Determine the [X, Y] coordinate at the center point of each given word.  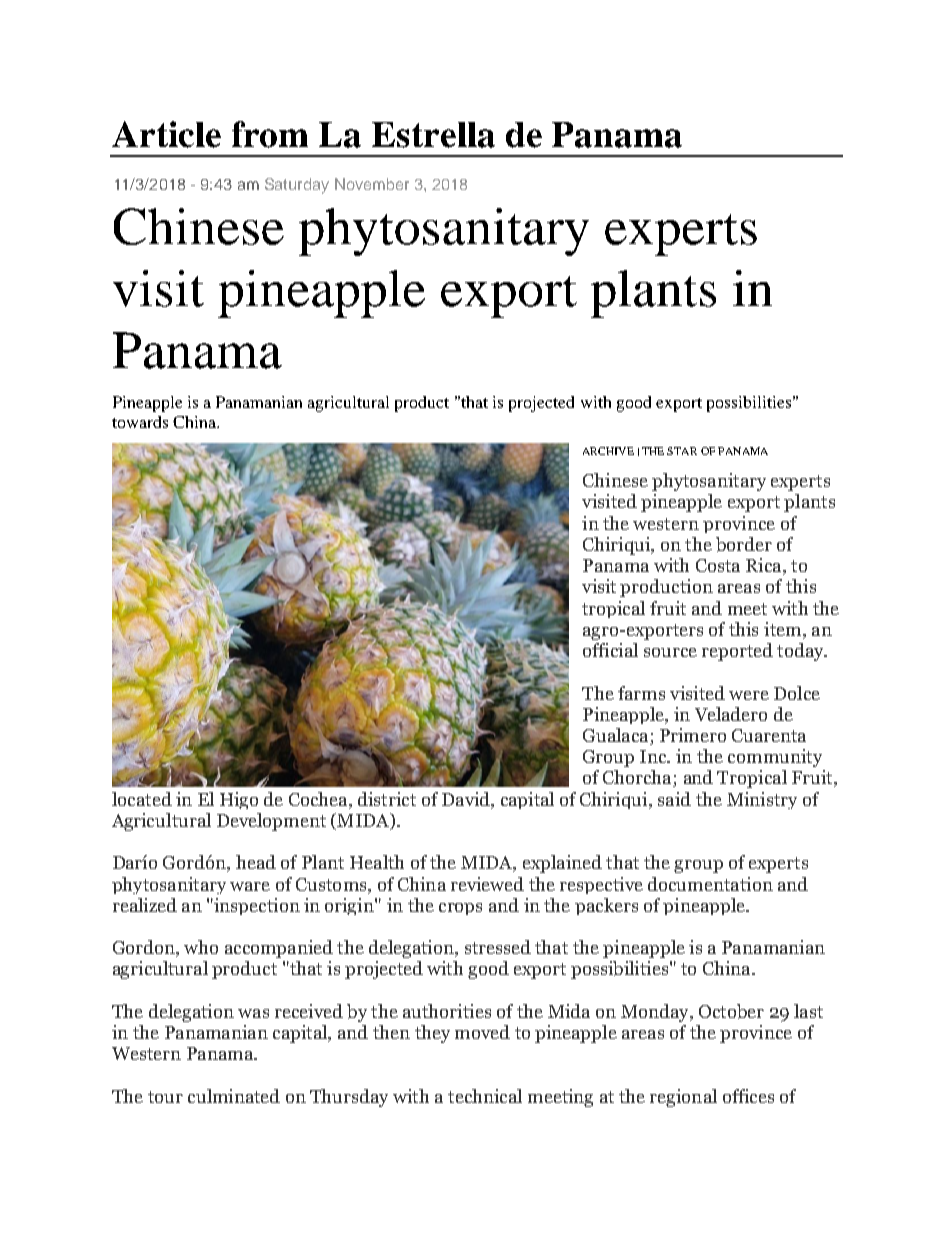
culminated [234, 1096]
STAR [682, 451]
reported [737, 652]
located [142, 799]
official [610, 650]
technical [485, 1096]
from [270, 134]
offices [748, 1096]
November [372, 184]
